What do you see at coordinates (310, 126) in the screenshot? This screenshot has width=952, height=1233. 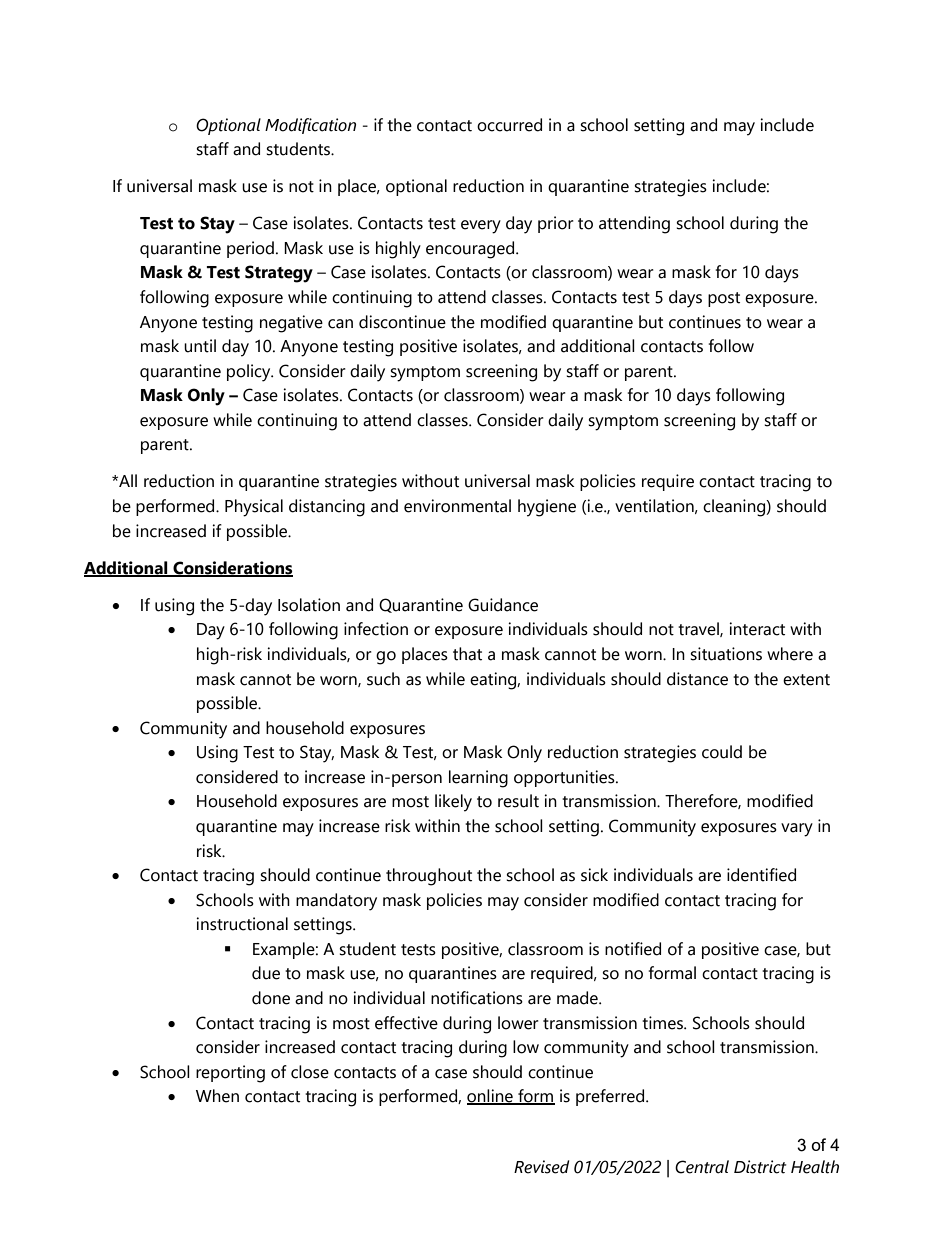 I see `Modification` at bounding box center [310, 126].
